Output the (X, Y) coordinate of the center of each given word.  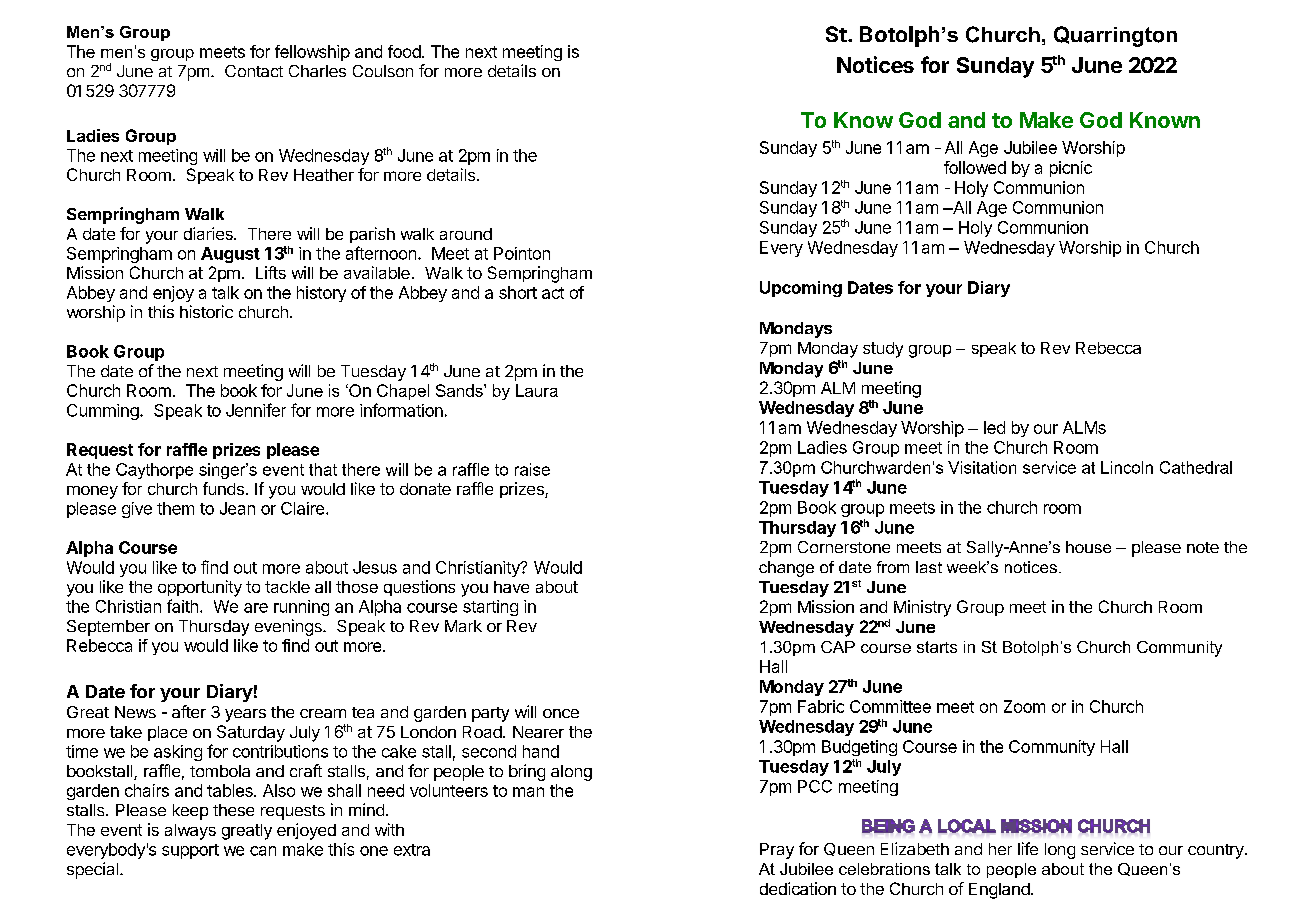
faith (182, 606)
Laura (537, 390)
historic (206, 311)
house (1088, 547)
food (404, 51)
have (511, 587)
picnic (1071, 169)
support (190, 851)
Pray (777, 851)
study (883, 350)
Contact (254, 71)
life (1028, 848)
